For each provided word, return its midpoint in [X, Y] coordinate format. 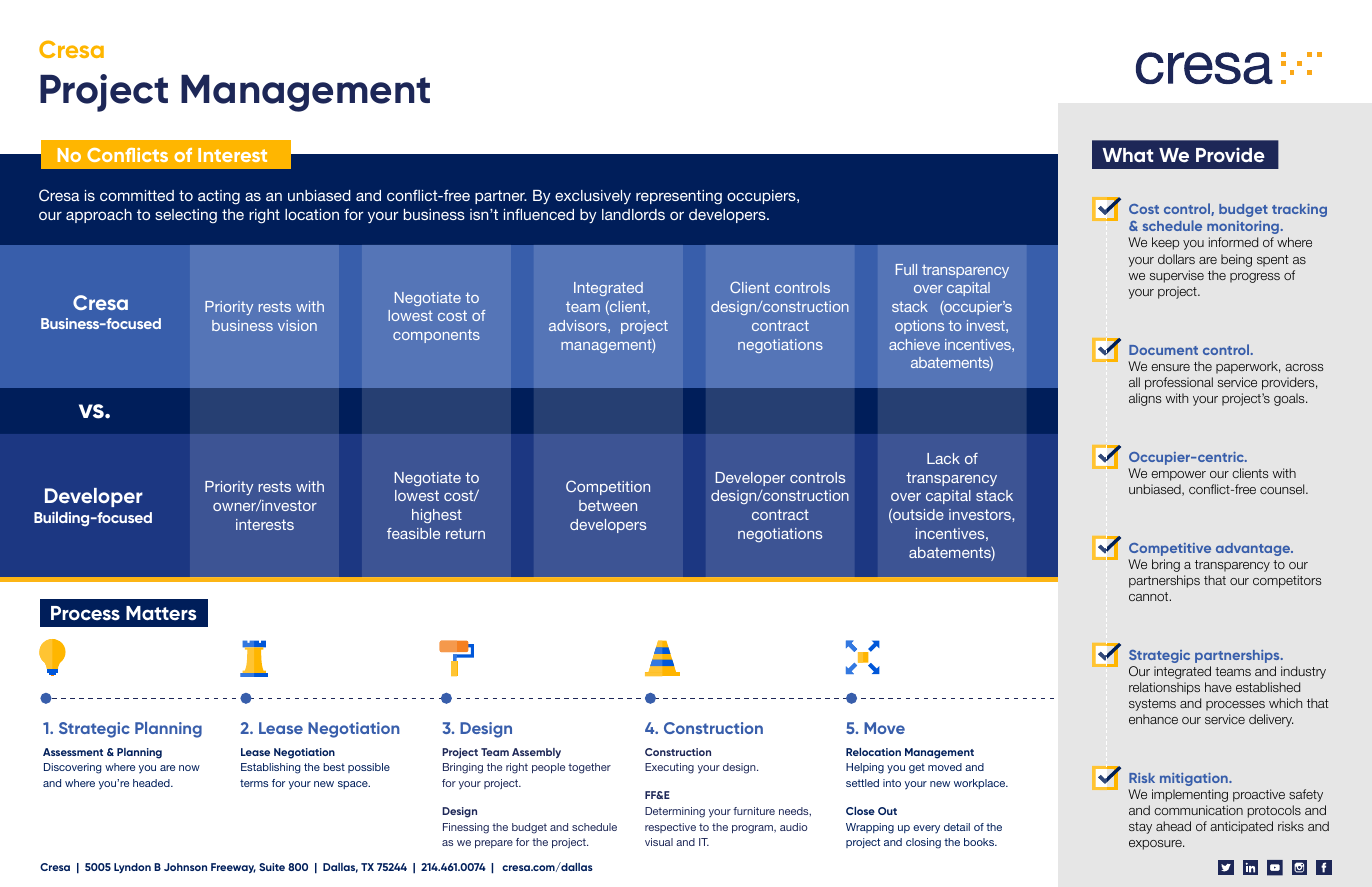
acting [219, 197]
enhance [1153, 719]
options [919, 327]
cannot [1150, 596]
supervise [1177, 276]
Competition [608, 487]
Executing [669, 768]
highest [437, 516]
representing [679, 197]
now [189, 768]
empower [1178, 476]
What [1127, 155]
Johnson [185, 867]
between [608, 505]
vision [297, 325]
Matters [161, 613]
